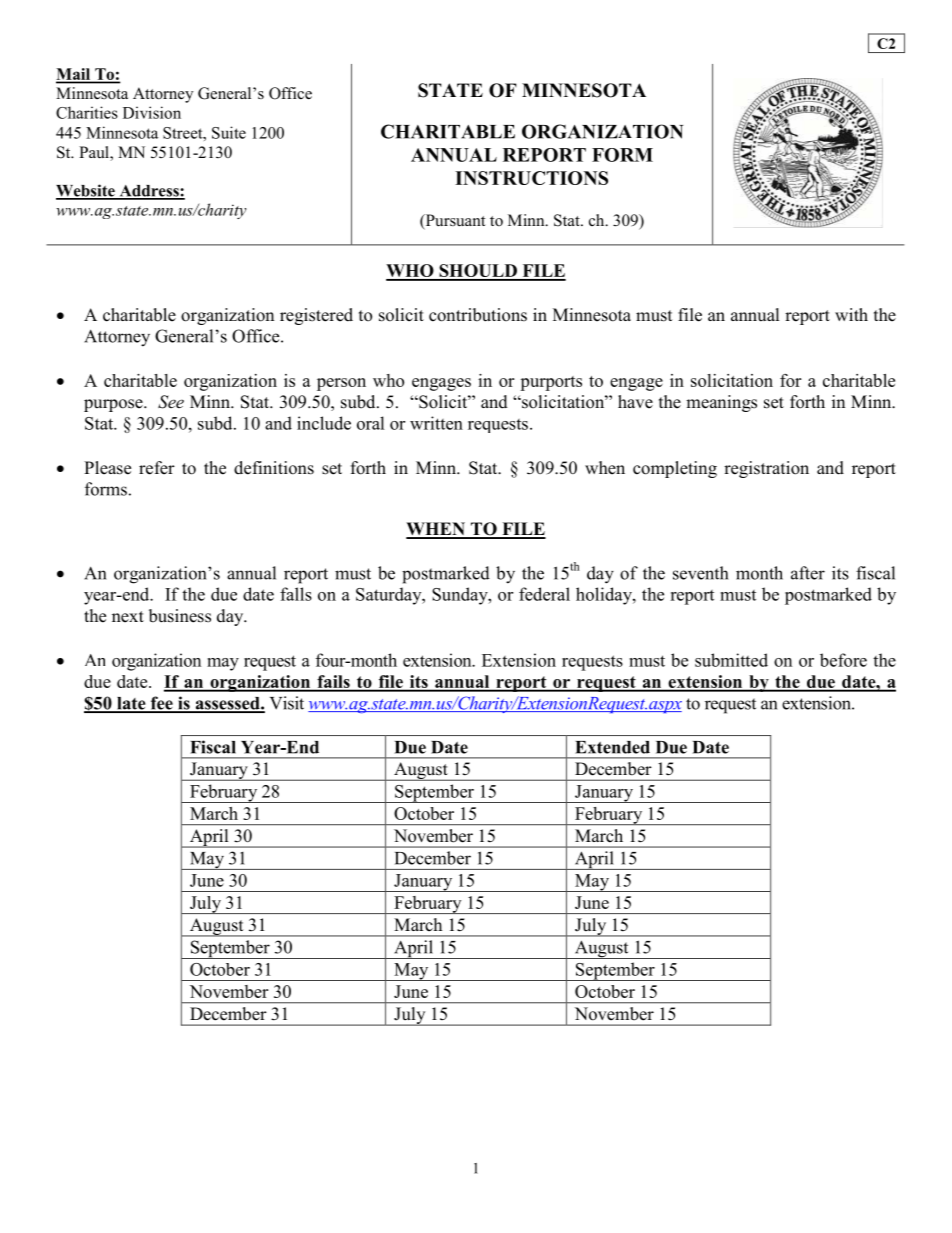 This screenshot has width=952, height=1233. I want to click on Suite, so click(229, 132).
